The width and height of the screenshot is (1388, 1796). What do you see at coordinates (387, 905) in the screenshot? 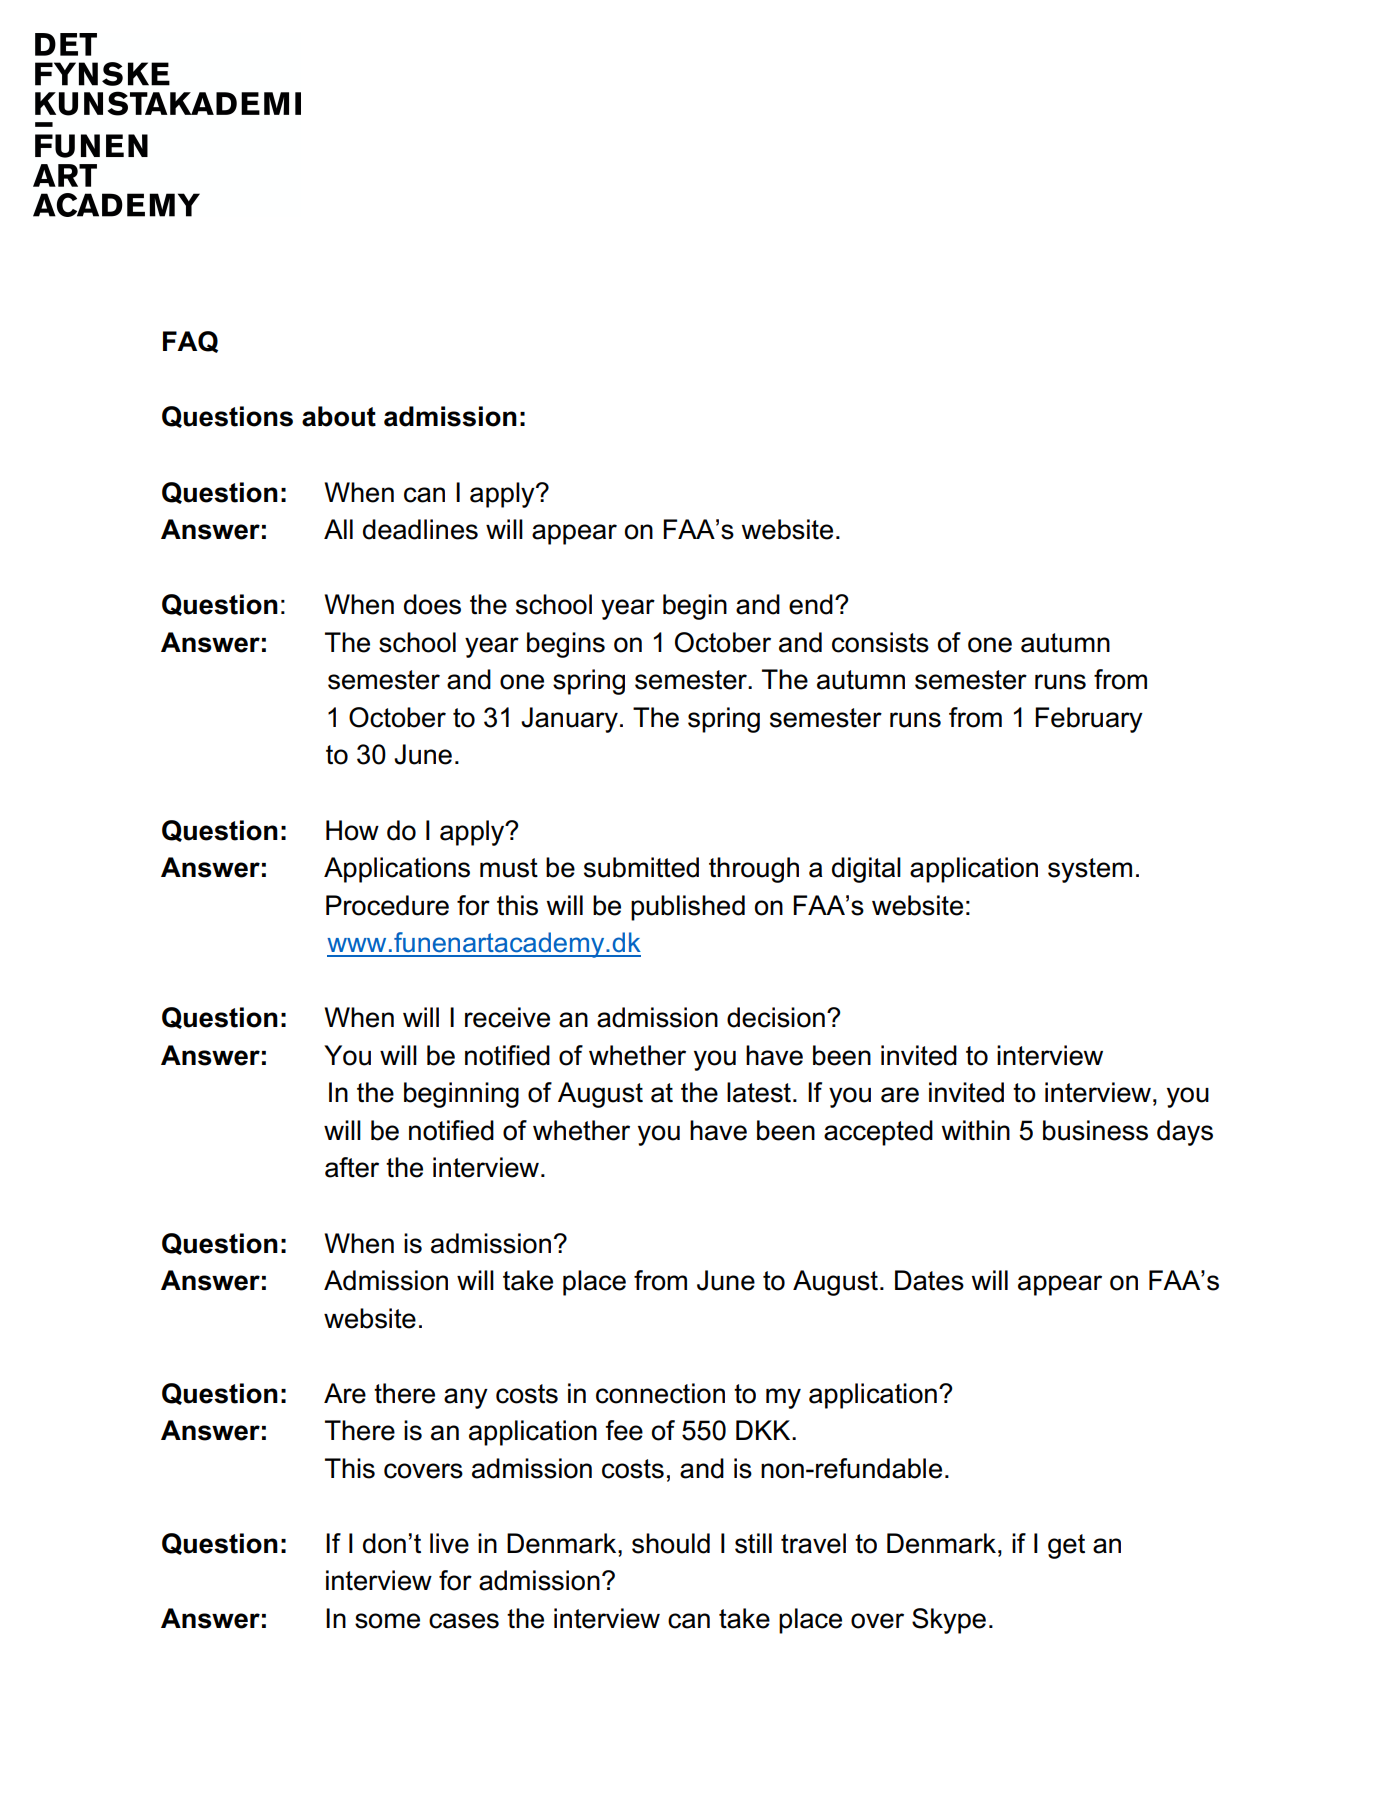
I see `Procedure` at bounding box center [387, 905].
